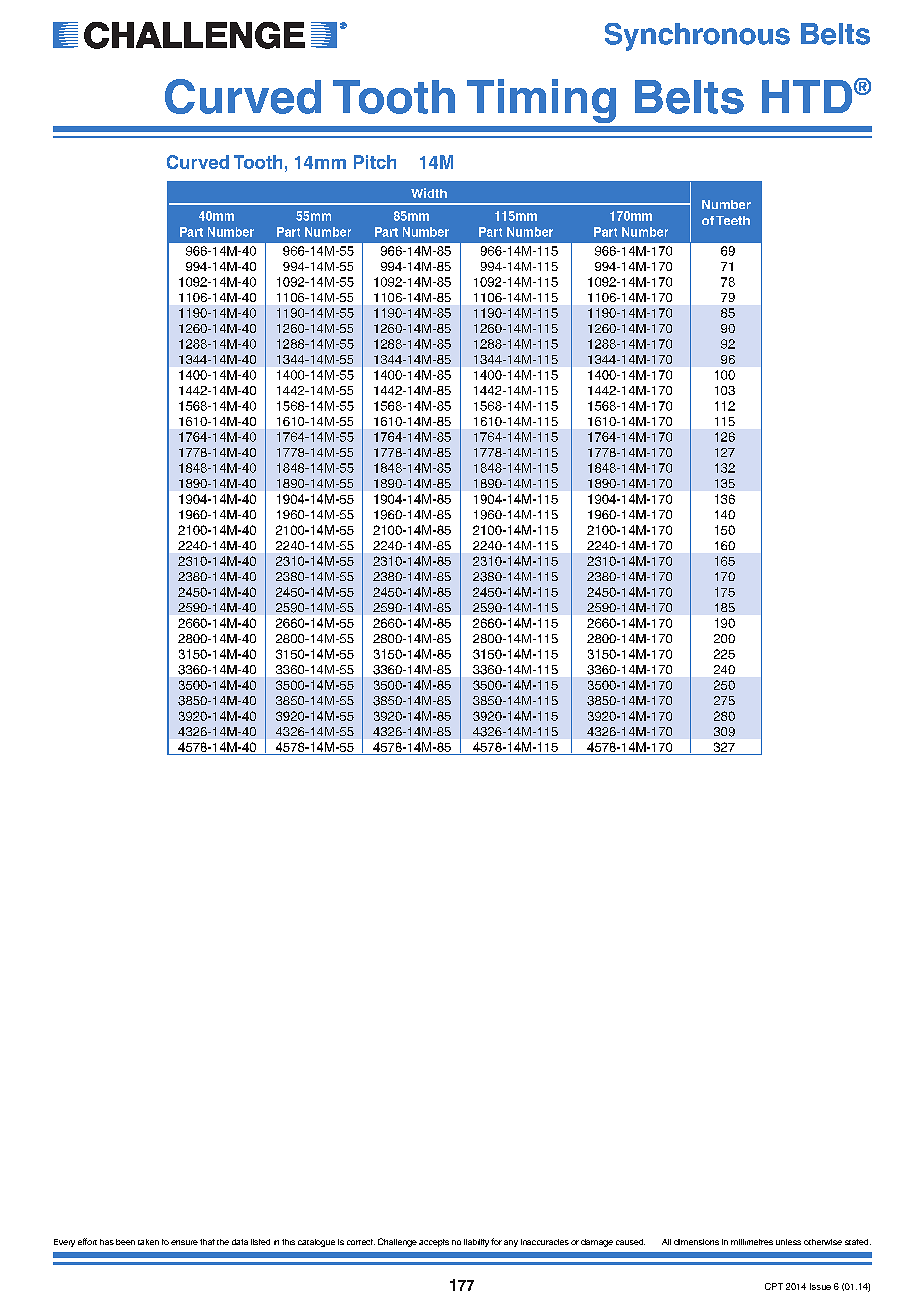 The image size is (924, 1308). I want to click on Pitch, so click(375, 162).
